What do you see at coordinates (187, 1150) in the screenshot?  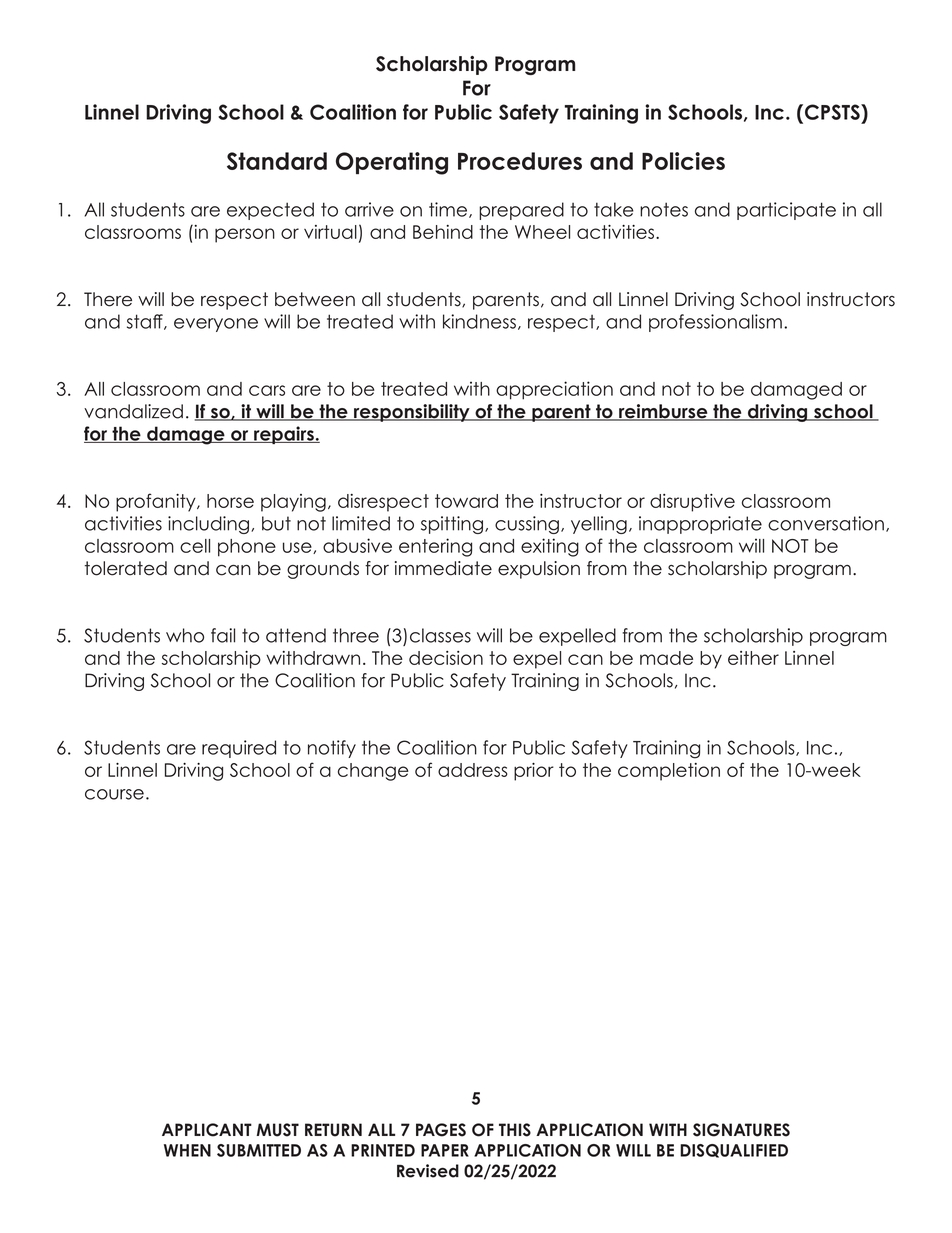 I see `WHEN` at bounding box center [187, 1150].
